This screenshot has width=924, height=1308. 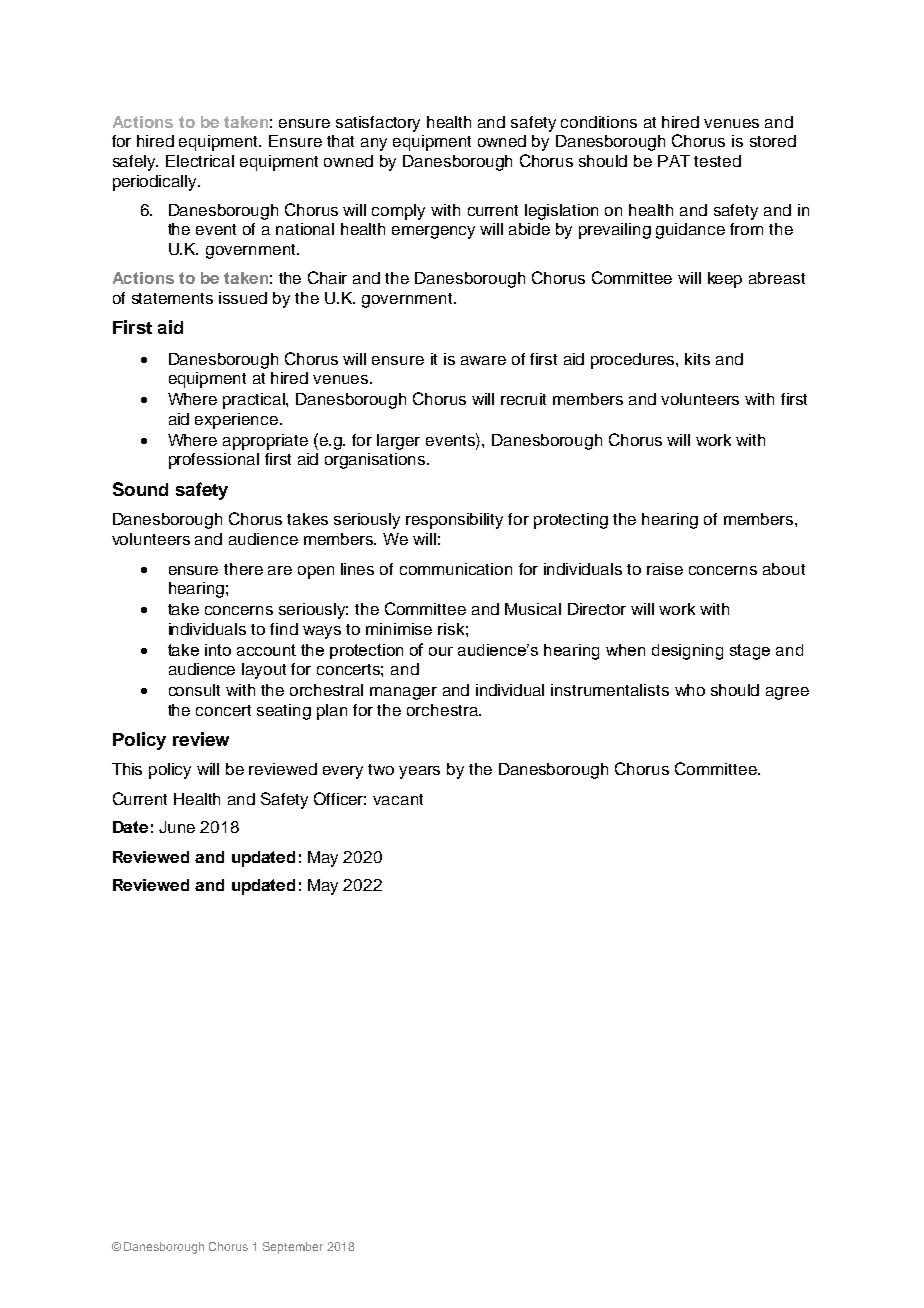 What do you see at coordinates (200, 161) in the screenshot?
I see `Electrical` at bounding box center [200, 161].
